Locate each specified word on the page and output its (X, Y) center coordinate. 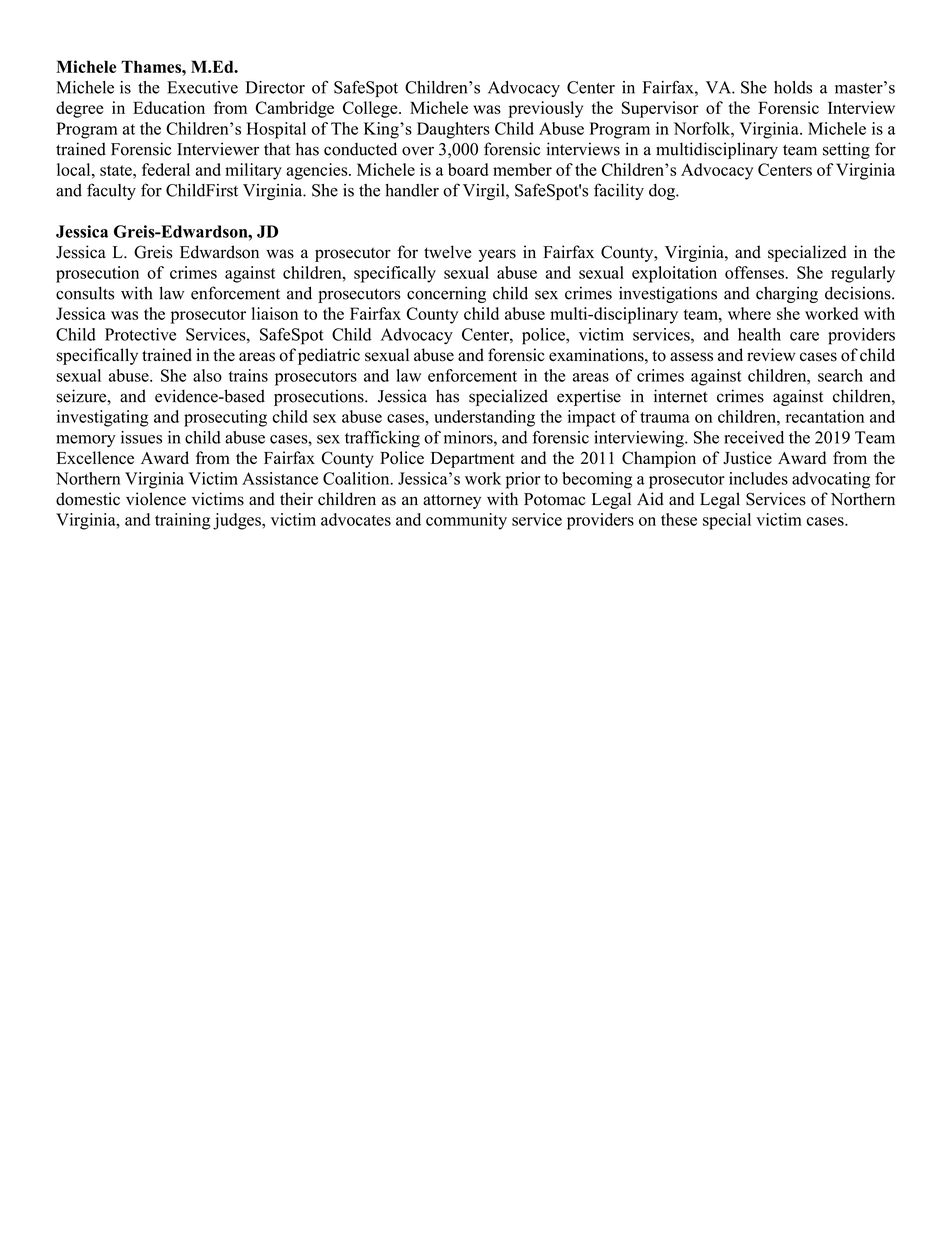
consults (85, 293)
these (679, 519)
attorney (452, 501)
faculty (111, 191)
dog (663, 192)
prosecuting (225, 418)
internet (681, 396)
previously (545, 109)
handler (412, 190)
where (749, 313)
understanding (484, 418)
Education (169, 107)
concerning (446, 294)
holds (793, 87)
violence (156, 499)
